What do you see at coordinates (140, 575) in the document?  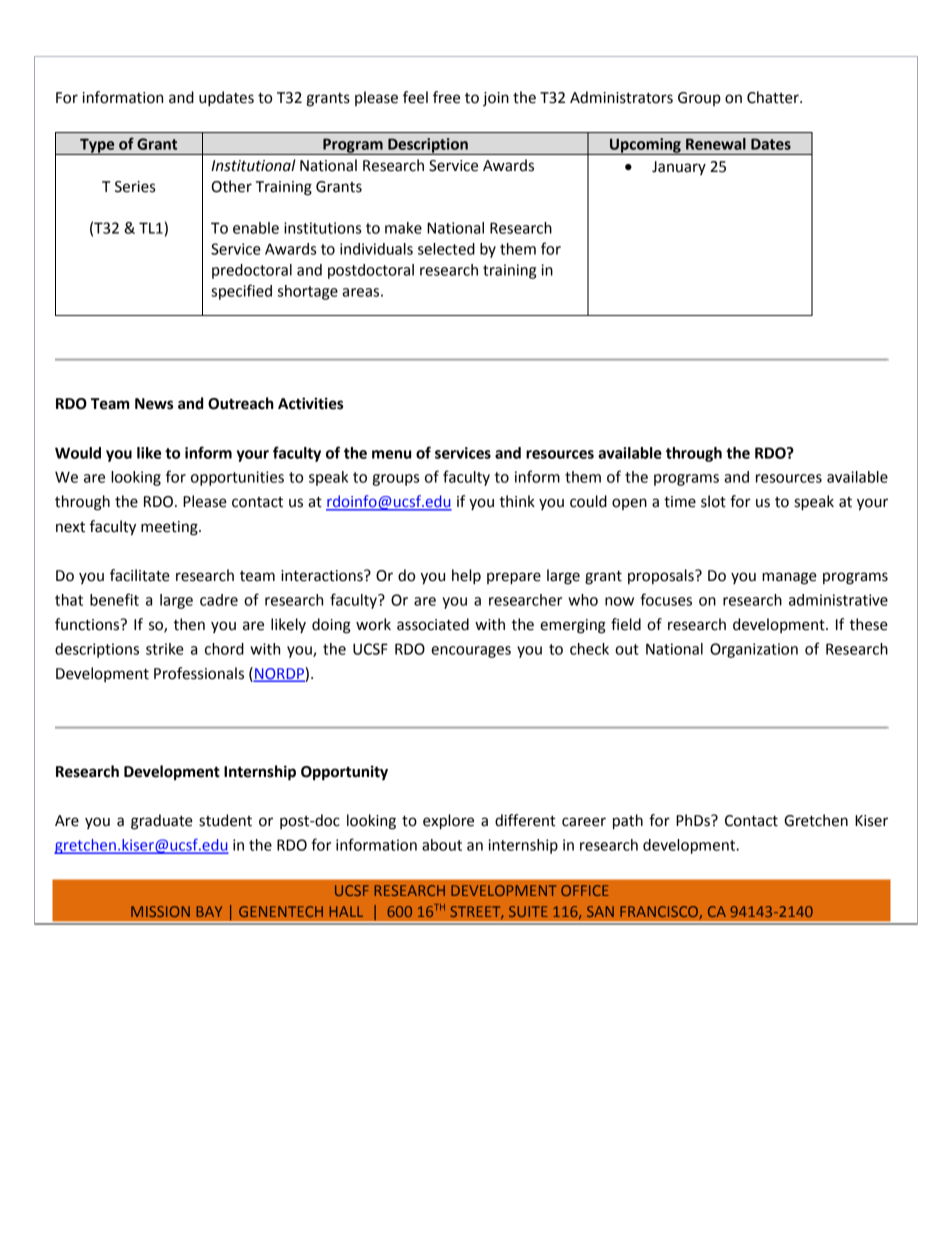 I see `facilitate` at bounding box center [140, 575].
